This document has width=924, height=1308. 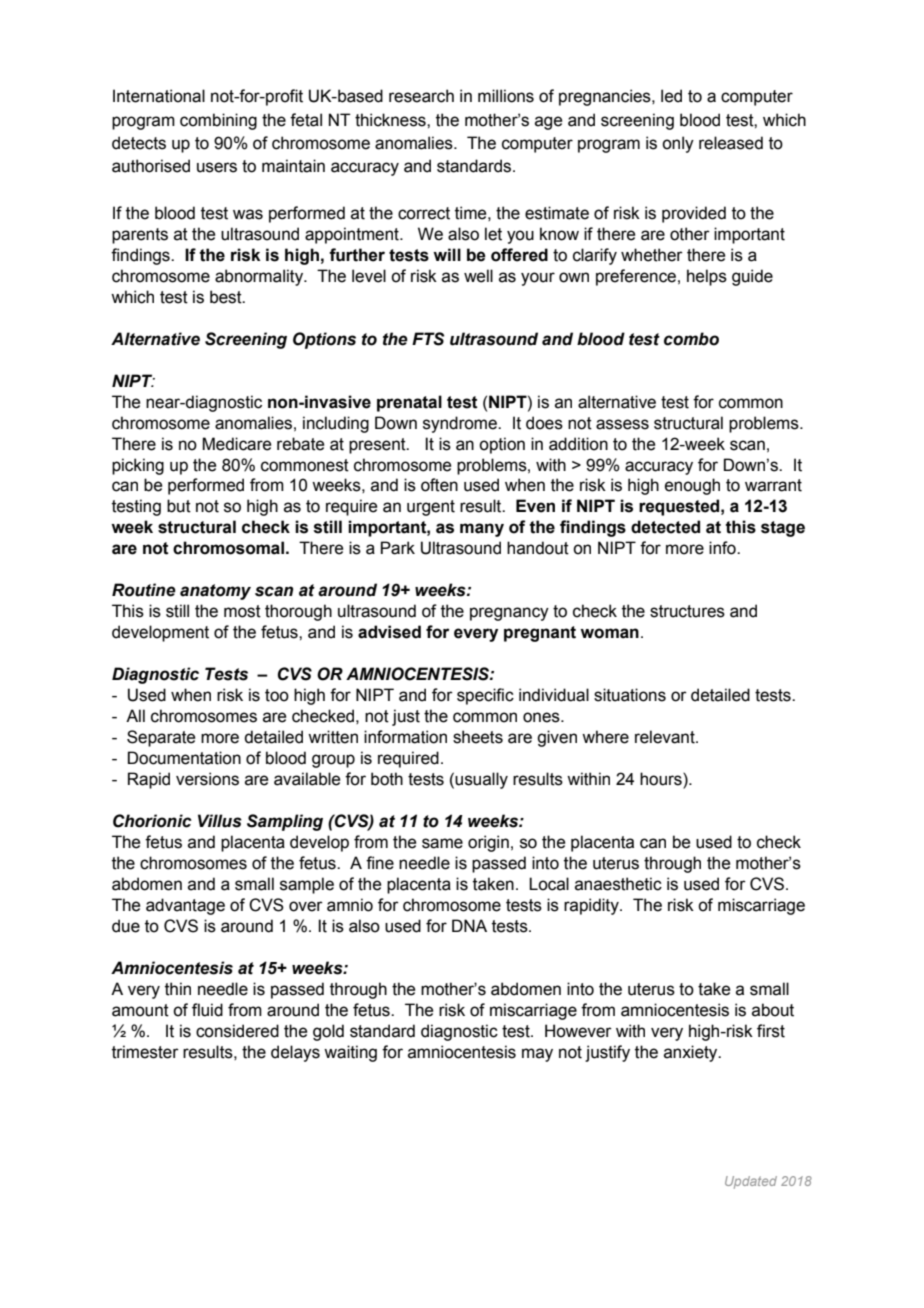 What do you see at coordinates (731, 143) in the document?
I see `released` at bounding box center [731, 143].
